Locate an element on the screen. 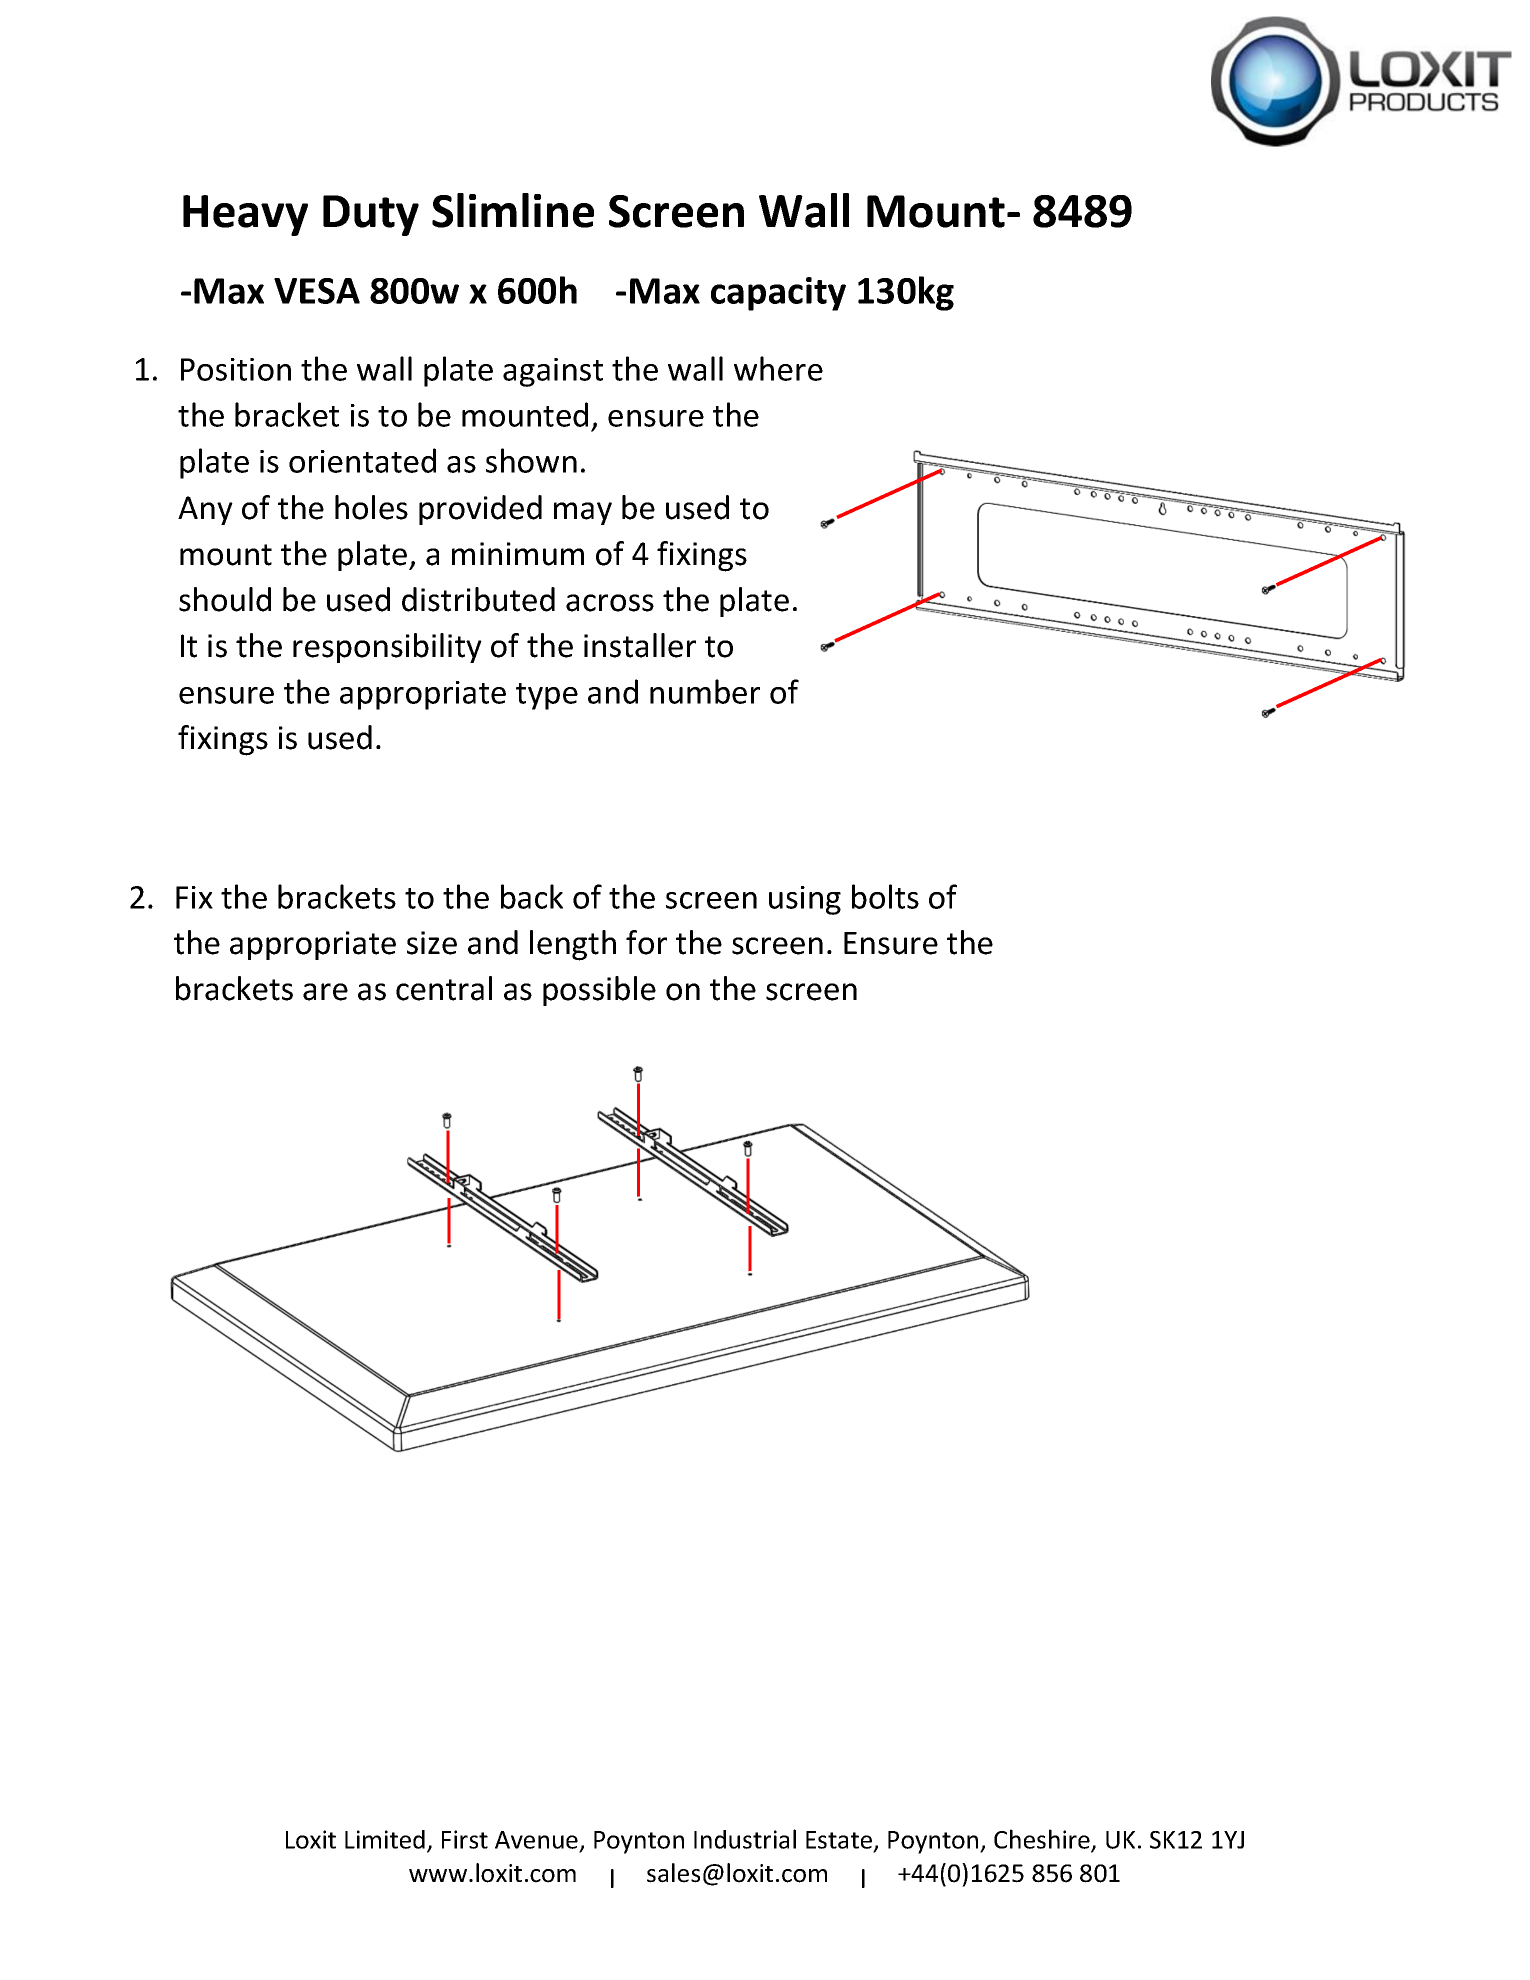 The height and width of the screenshot is (1980, 1530). capacity is located at coordinates (778, 294).
